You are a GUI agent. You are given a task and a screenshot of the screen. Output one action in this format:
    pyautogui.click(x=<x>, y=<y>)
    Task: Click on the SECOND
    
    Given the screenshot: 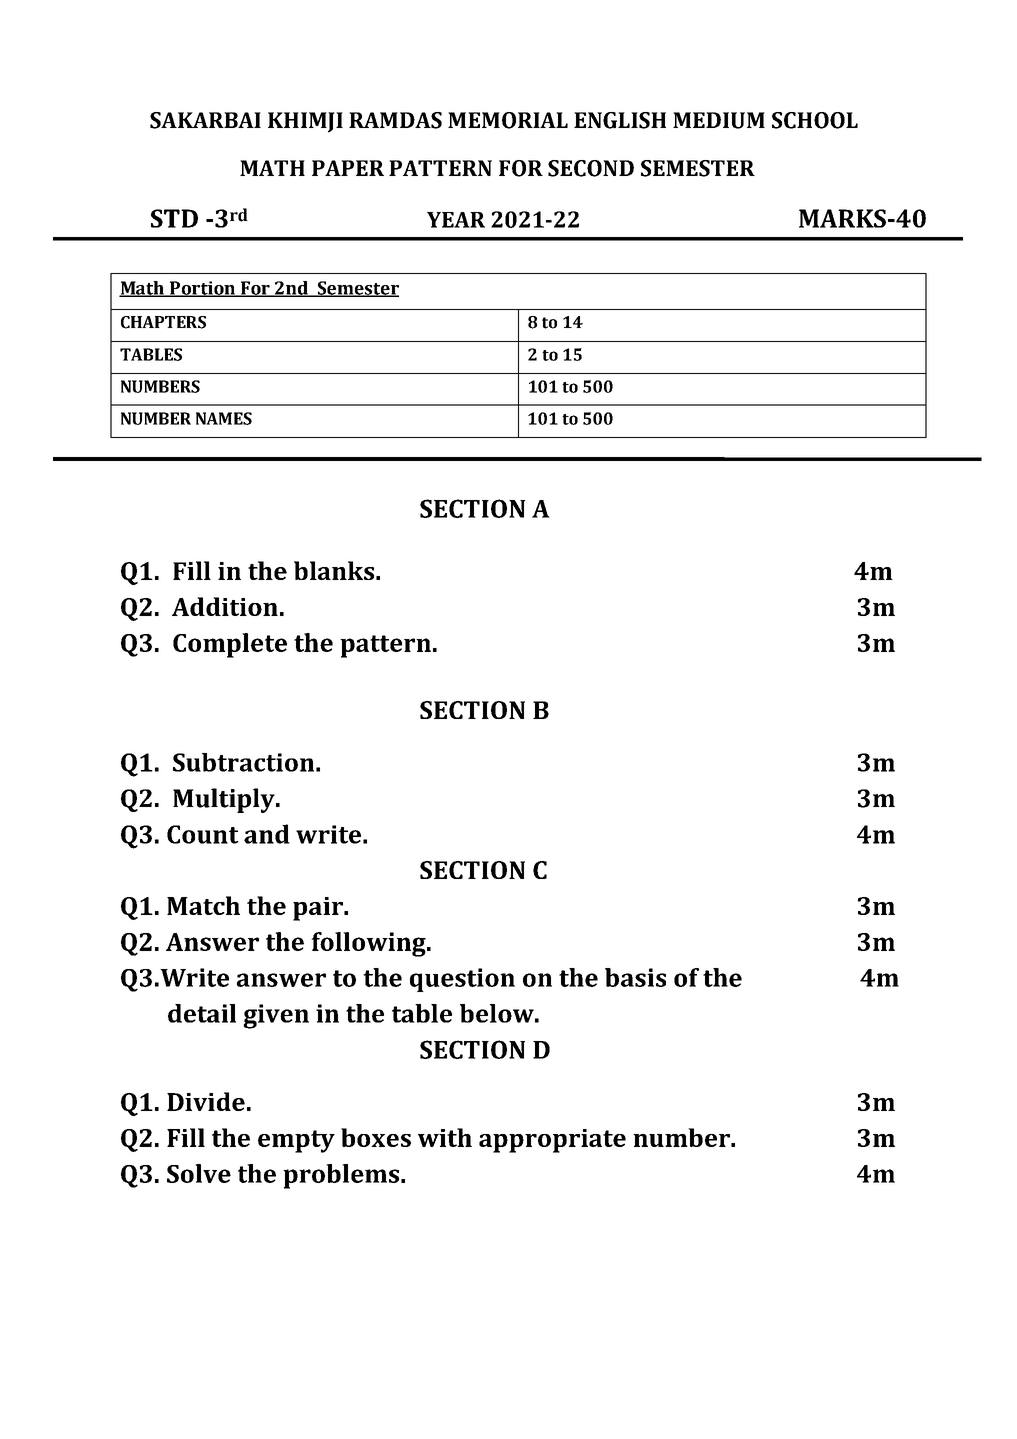 What is the action you would take?
    pyautogui.click(x=591, y=168)
